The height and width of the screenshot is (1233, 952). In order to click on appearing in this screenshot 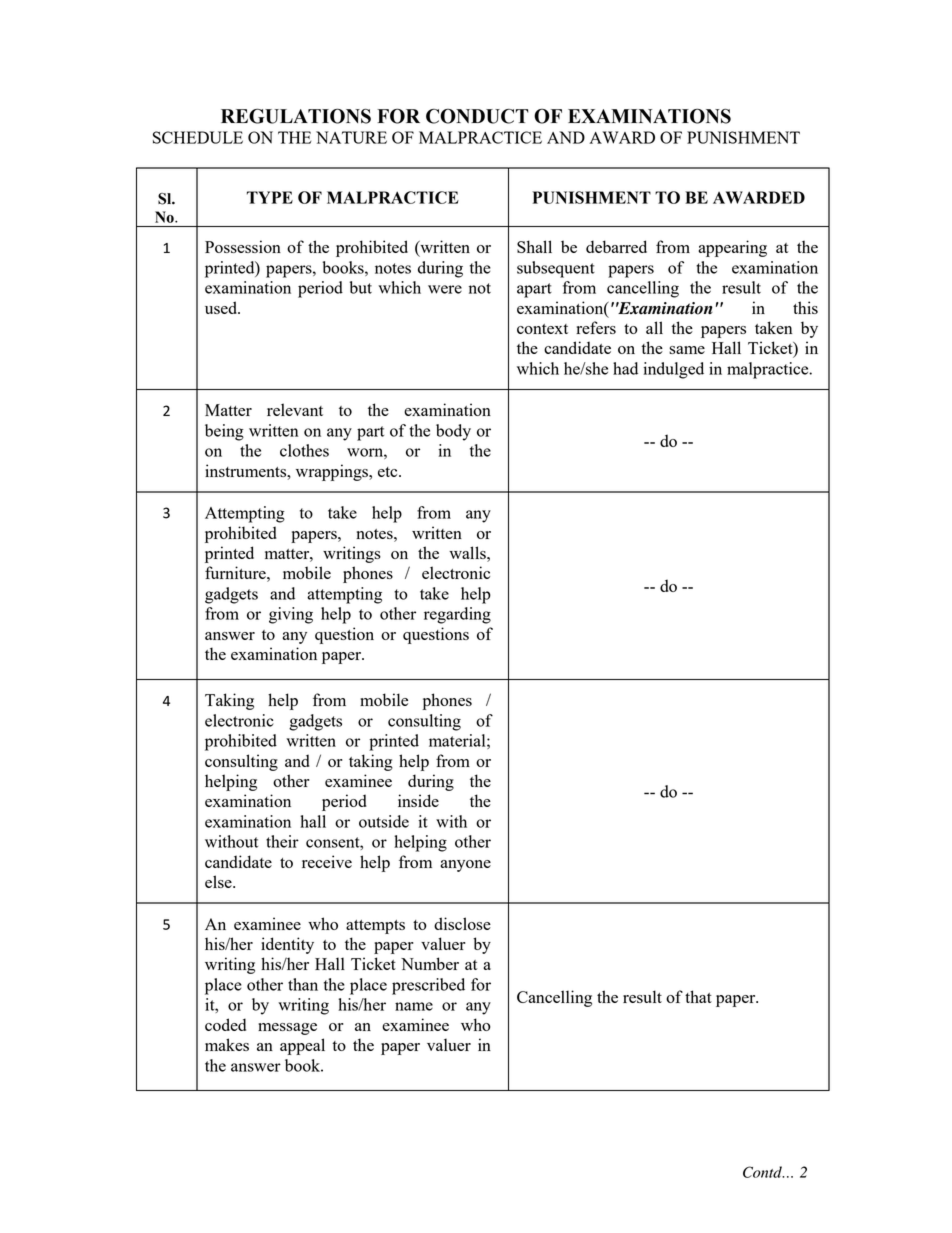, I will do `click(732, 248)`.
